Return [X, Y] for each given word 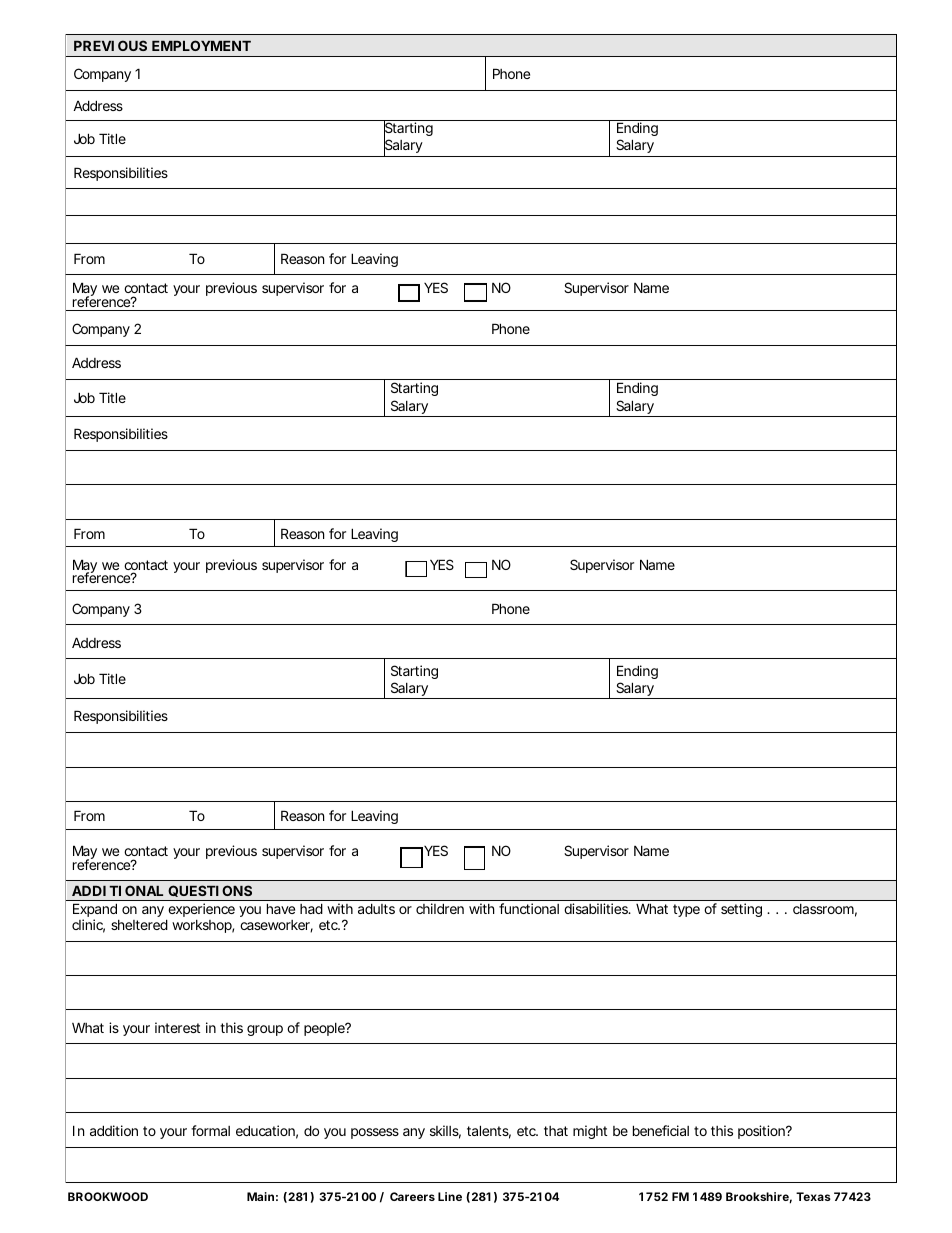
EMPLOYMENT [201, 45]
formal [210, 1130]
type [686, 910]
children [440, 908]
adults [376, 909]
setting [741, 910]
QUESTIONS [210, 891]
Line [450, 1196]
